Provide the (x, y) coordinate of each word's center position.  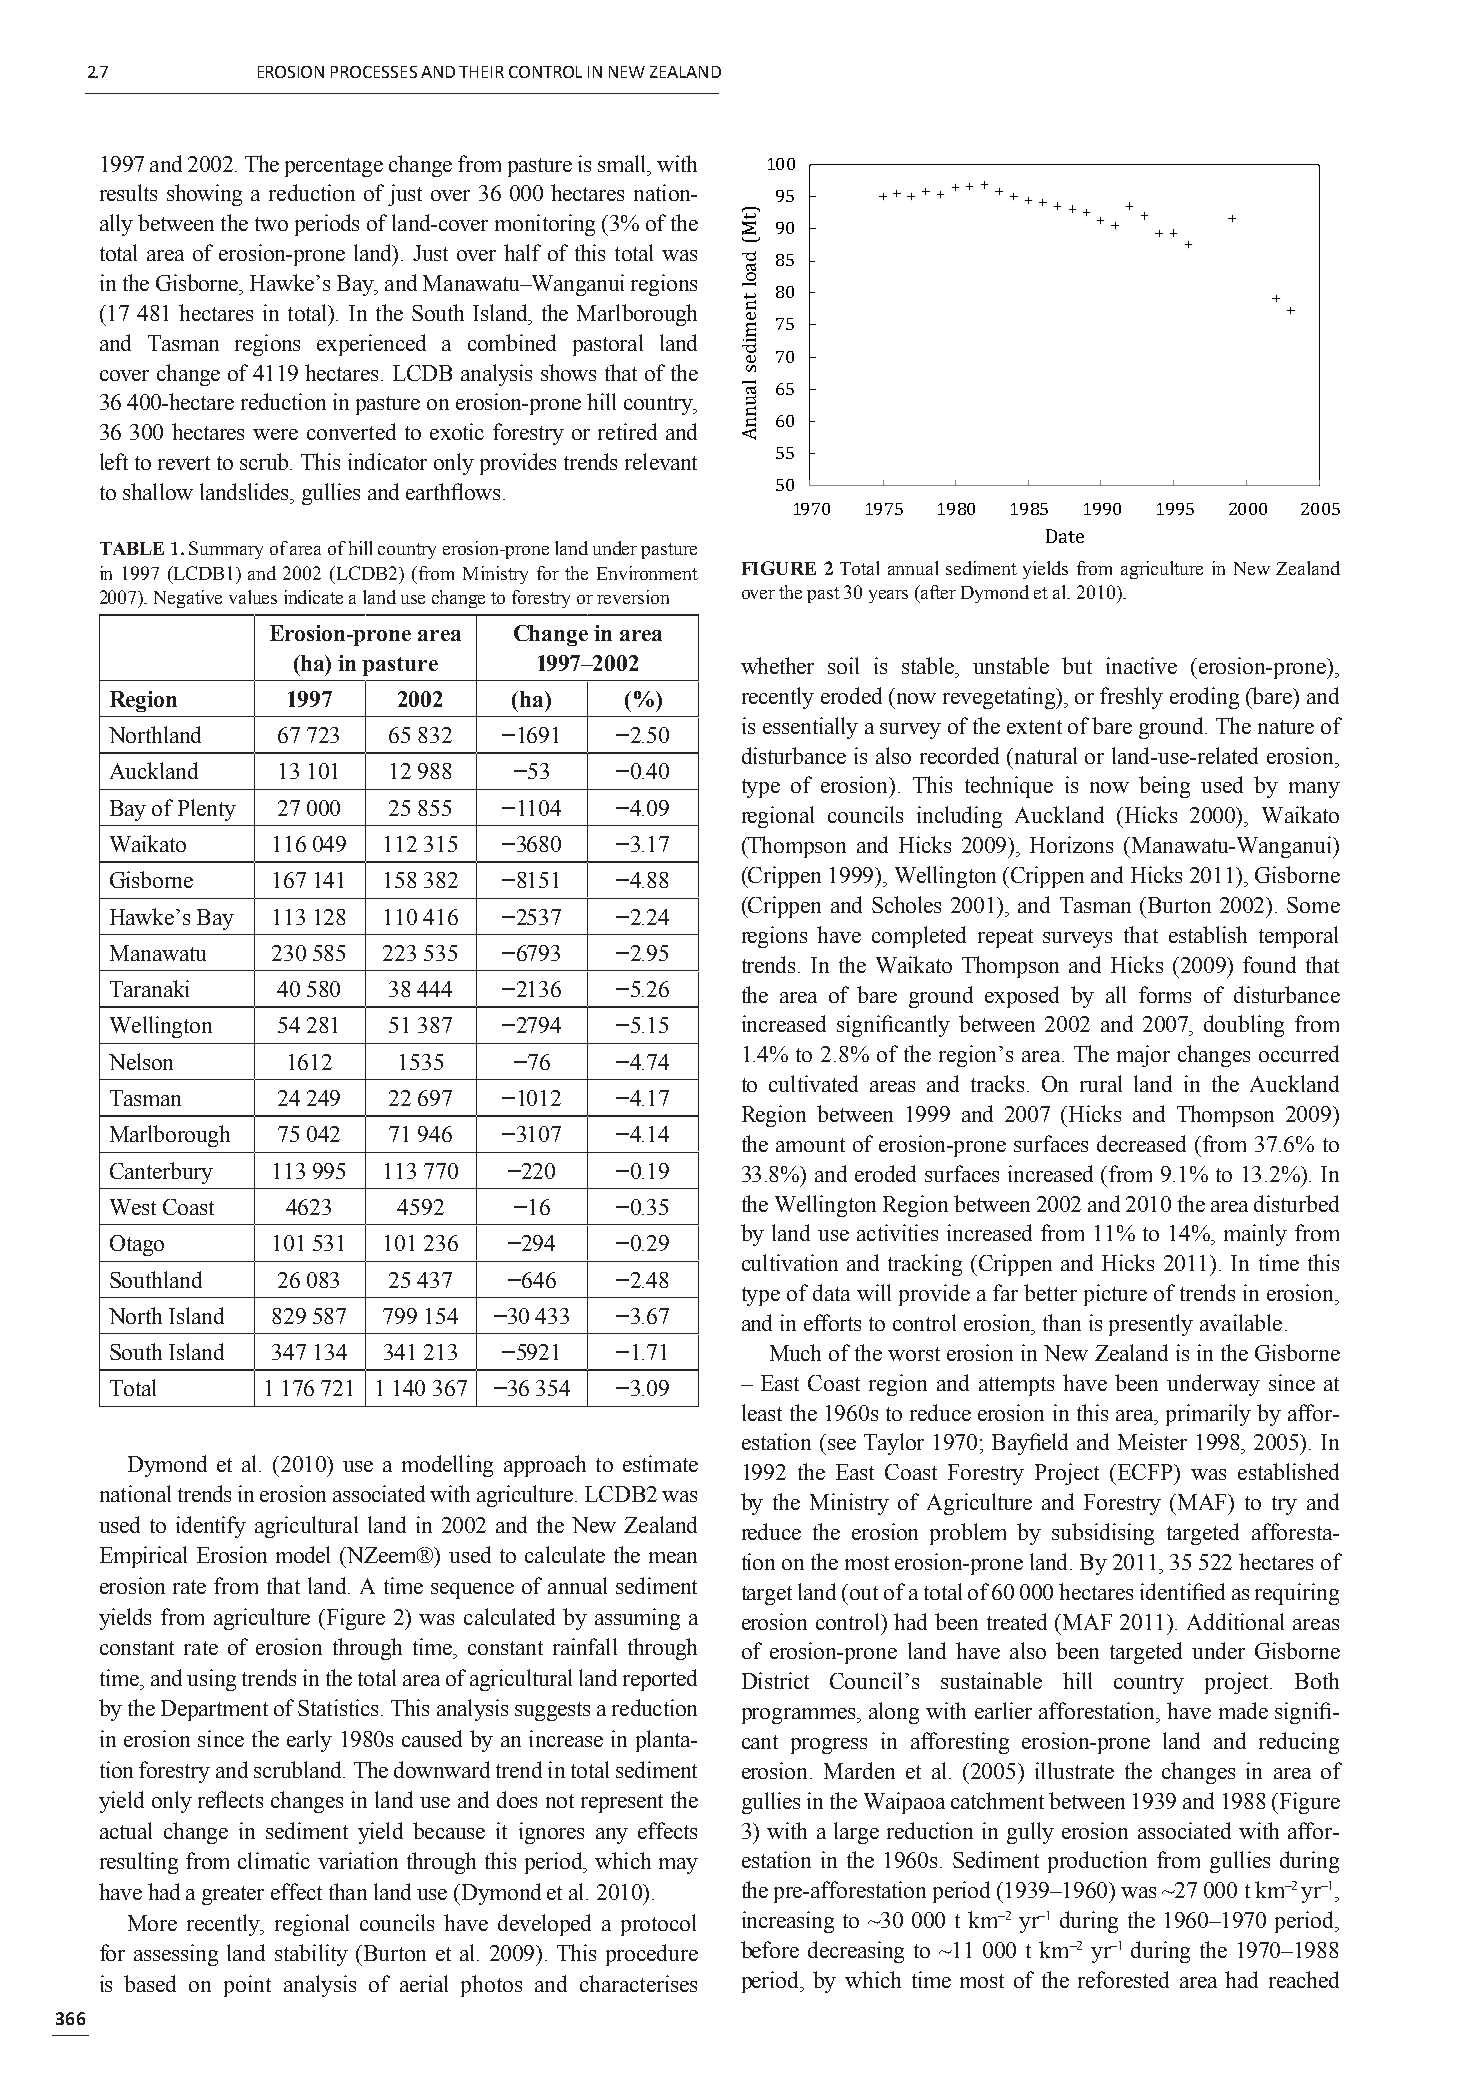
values (253, 597)
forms (1165, 994)
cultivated (813, 1083)
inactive (1141, 665)
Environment (647, 573)
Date (1065, 536)
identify (211, 1527)
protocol (658, 1925)
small (623, 163)
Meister (1152, 1441)
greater (233, 1895)
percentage (334, 167)
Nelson (141, 1061)
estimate (660, 1463)
